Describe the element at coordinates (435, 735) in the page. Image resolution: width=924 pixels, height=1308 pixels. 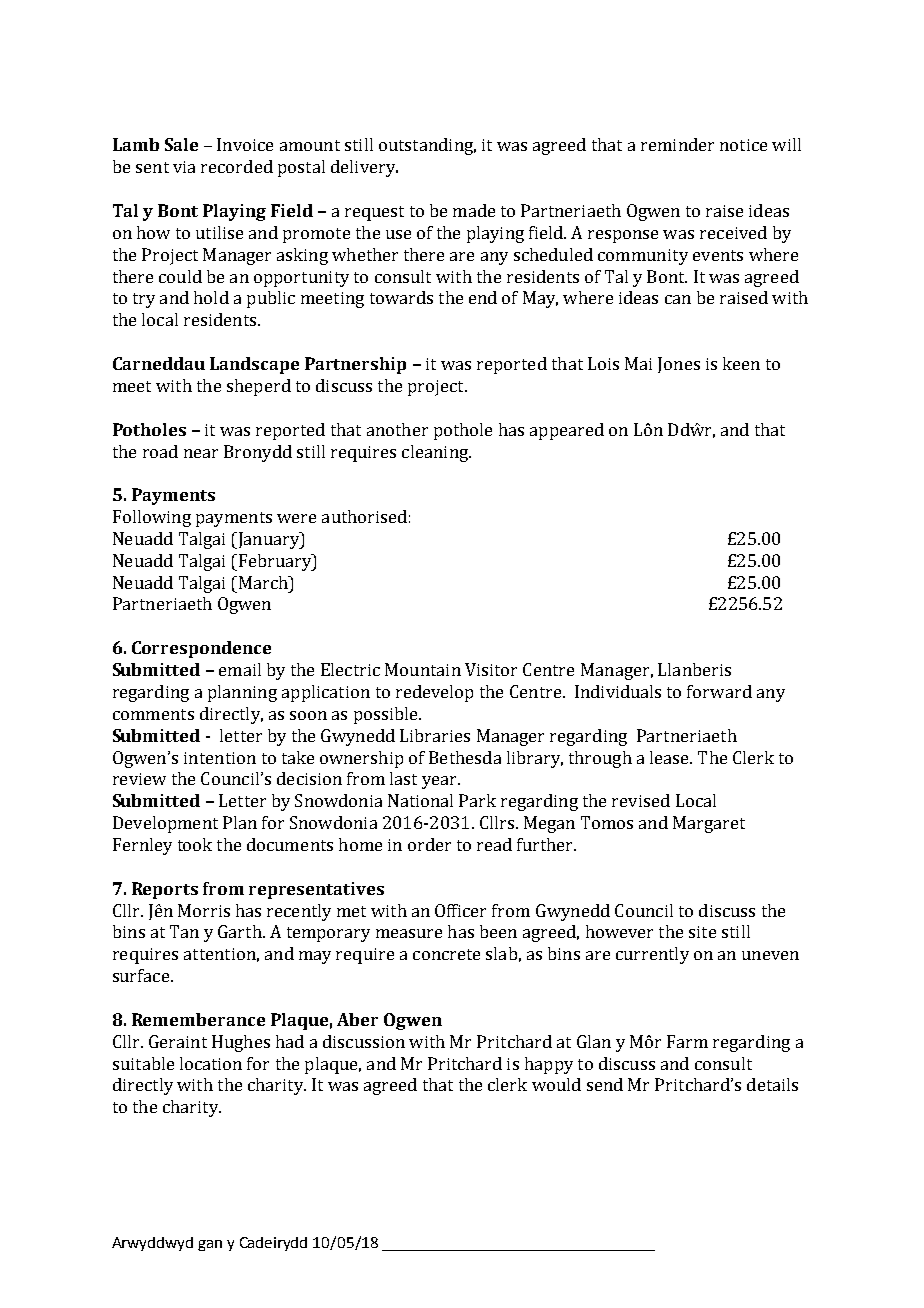
I see `Libraries` at that location.
